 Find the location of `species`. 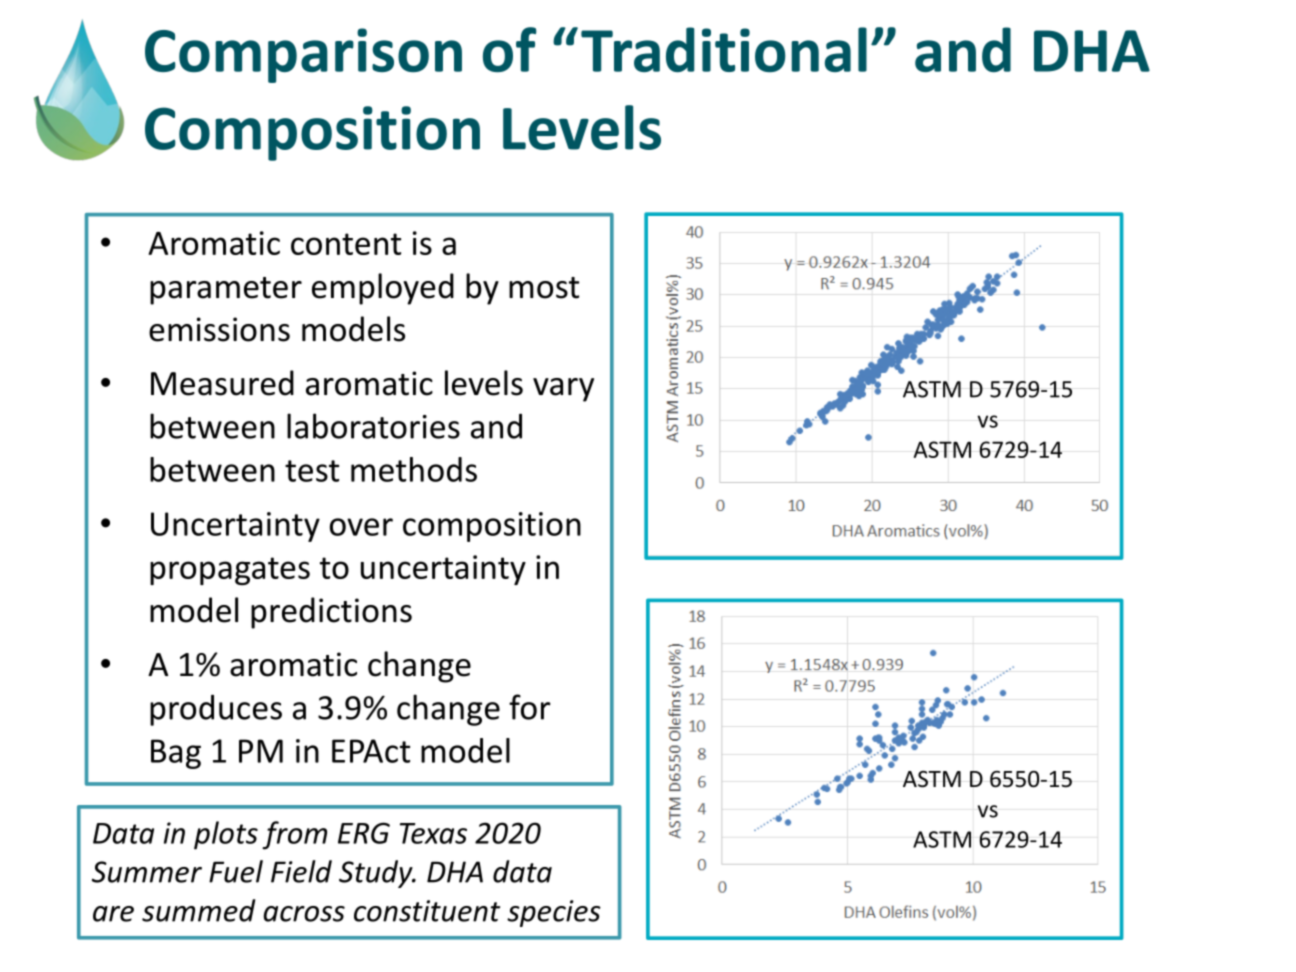

species is located at coordinates (554, 913).
